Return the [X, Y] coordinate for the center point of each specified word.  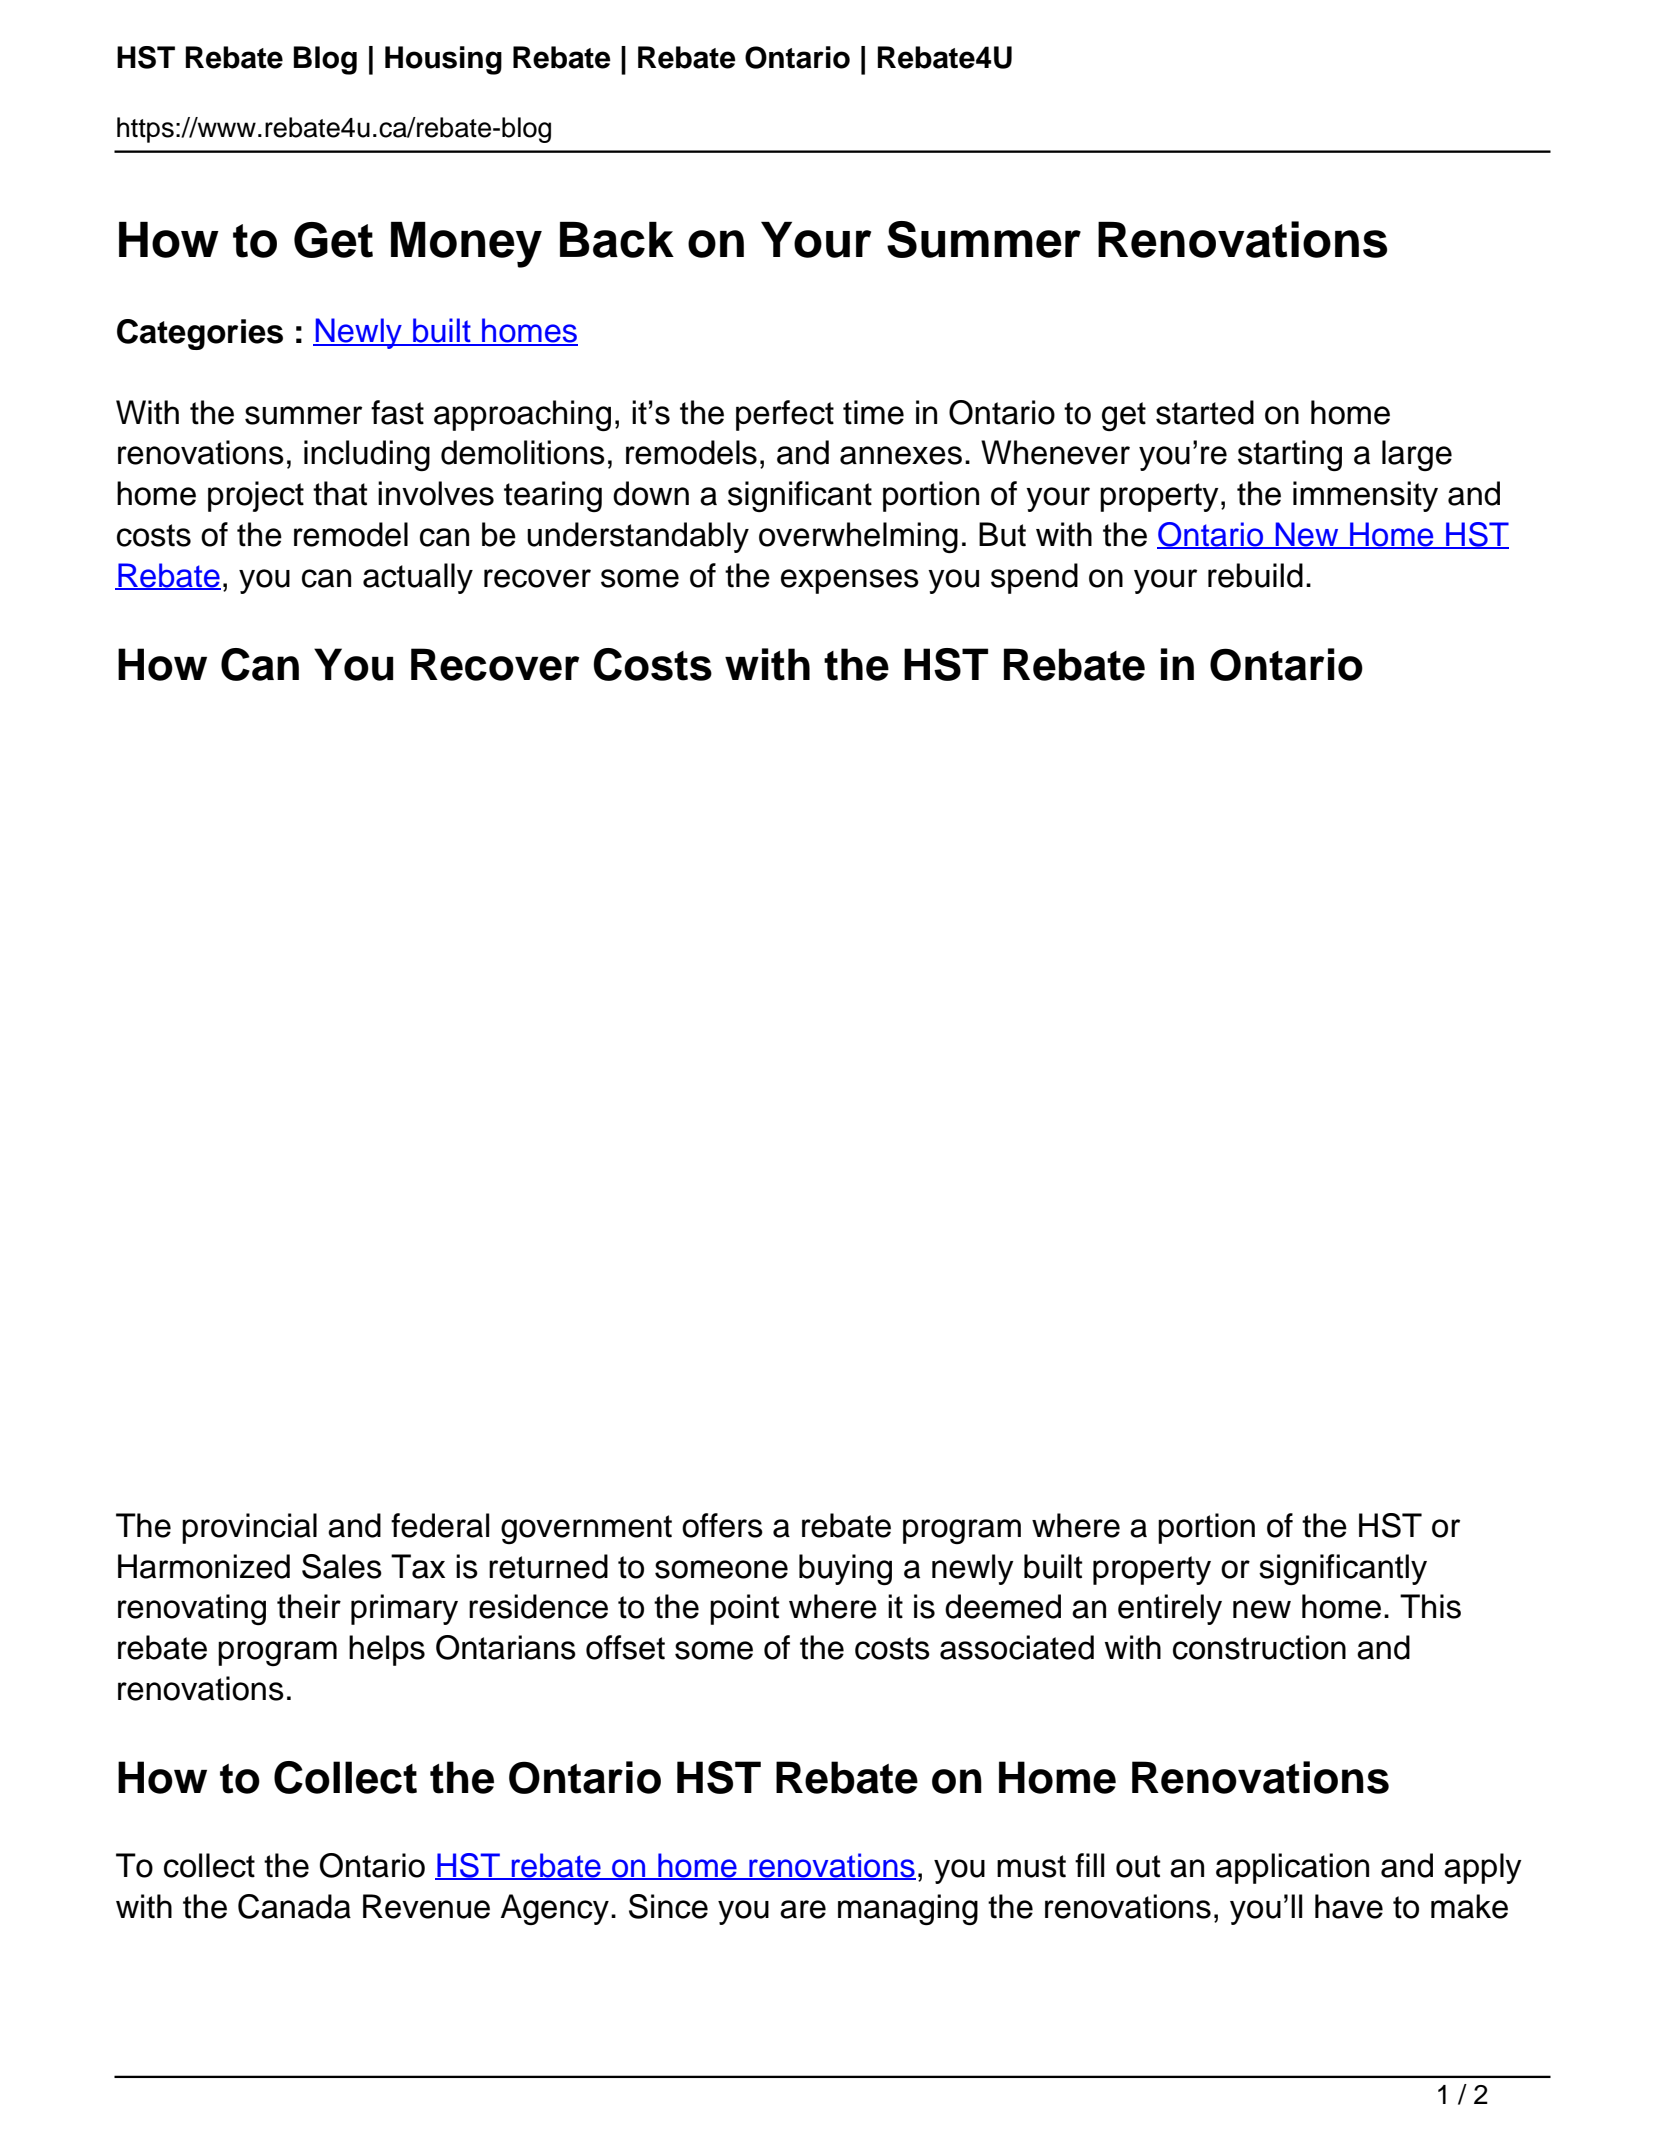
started [1205, 412]
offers [722, 1525]
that [340, 493]
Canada [294, 1906]
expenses [850, 581]
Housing [443, 60]
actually [418, 578]
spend [1034, 578]
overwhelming [858, 537]
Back [617, 240]
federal [440, 1525]
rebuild [1255, 575]
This [1430, 1606]
